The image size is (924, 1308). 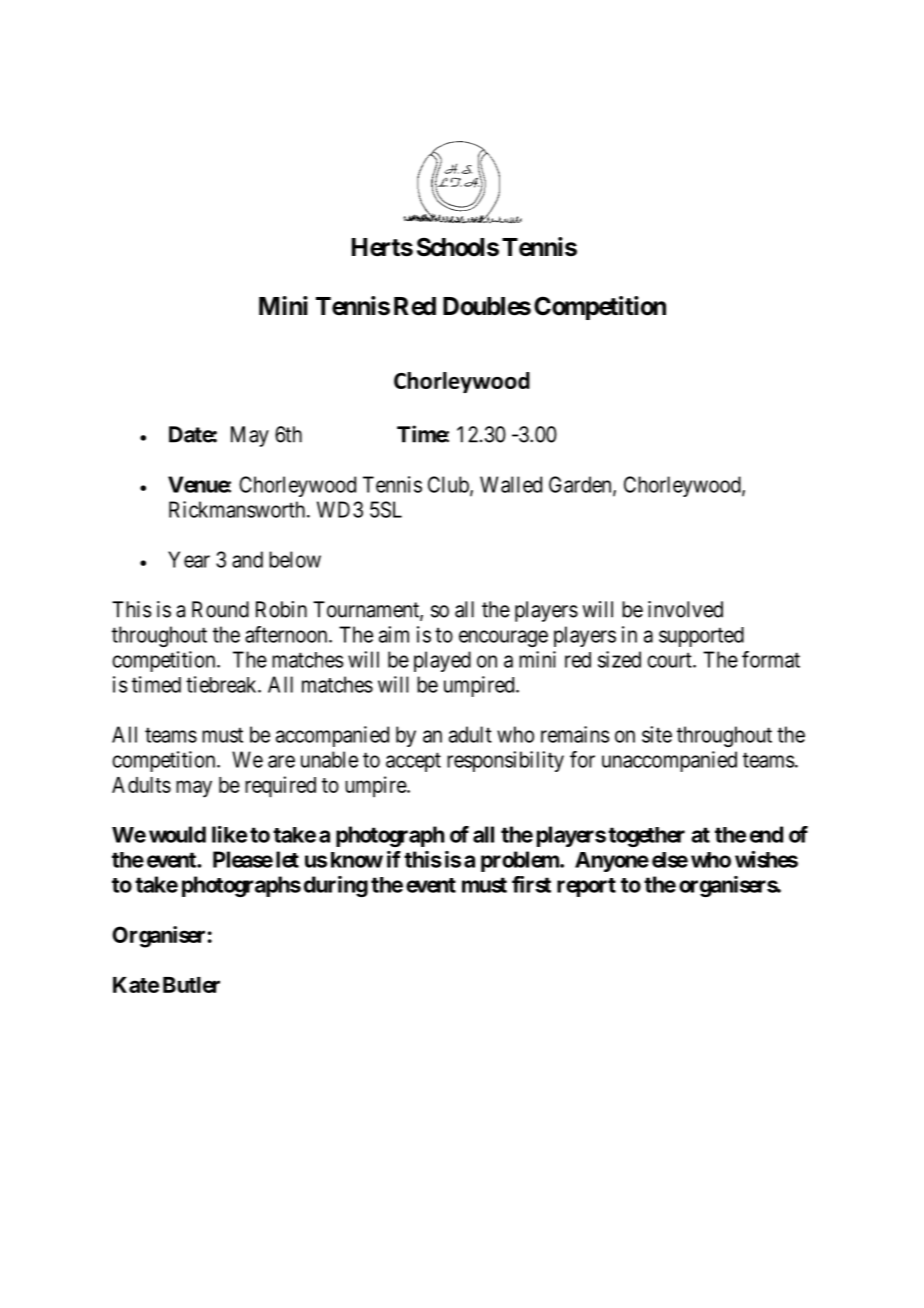 What do you see at coordinates (247, 559) in the document?
I see `and` at bounding box center [247, 559].
